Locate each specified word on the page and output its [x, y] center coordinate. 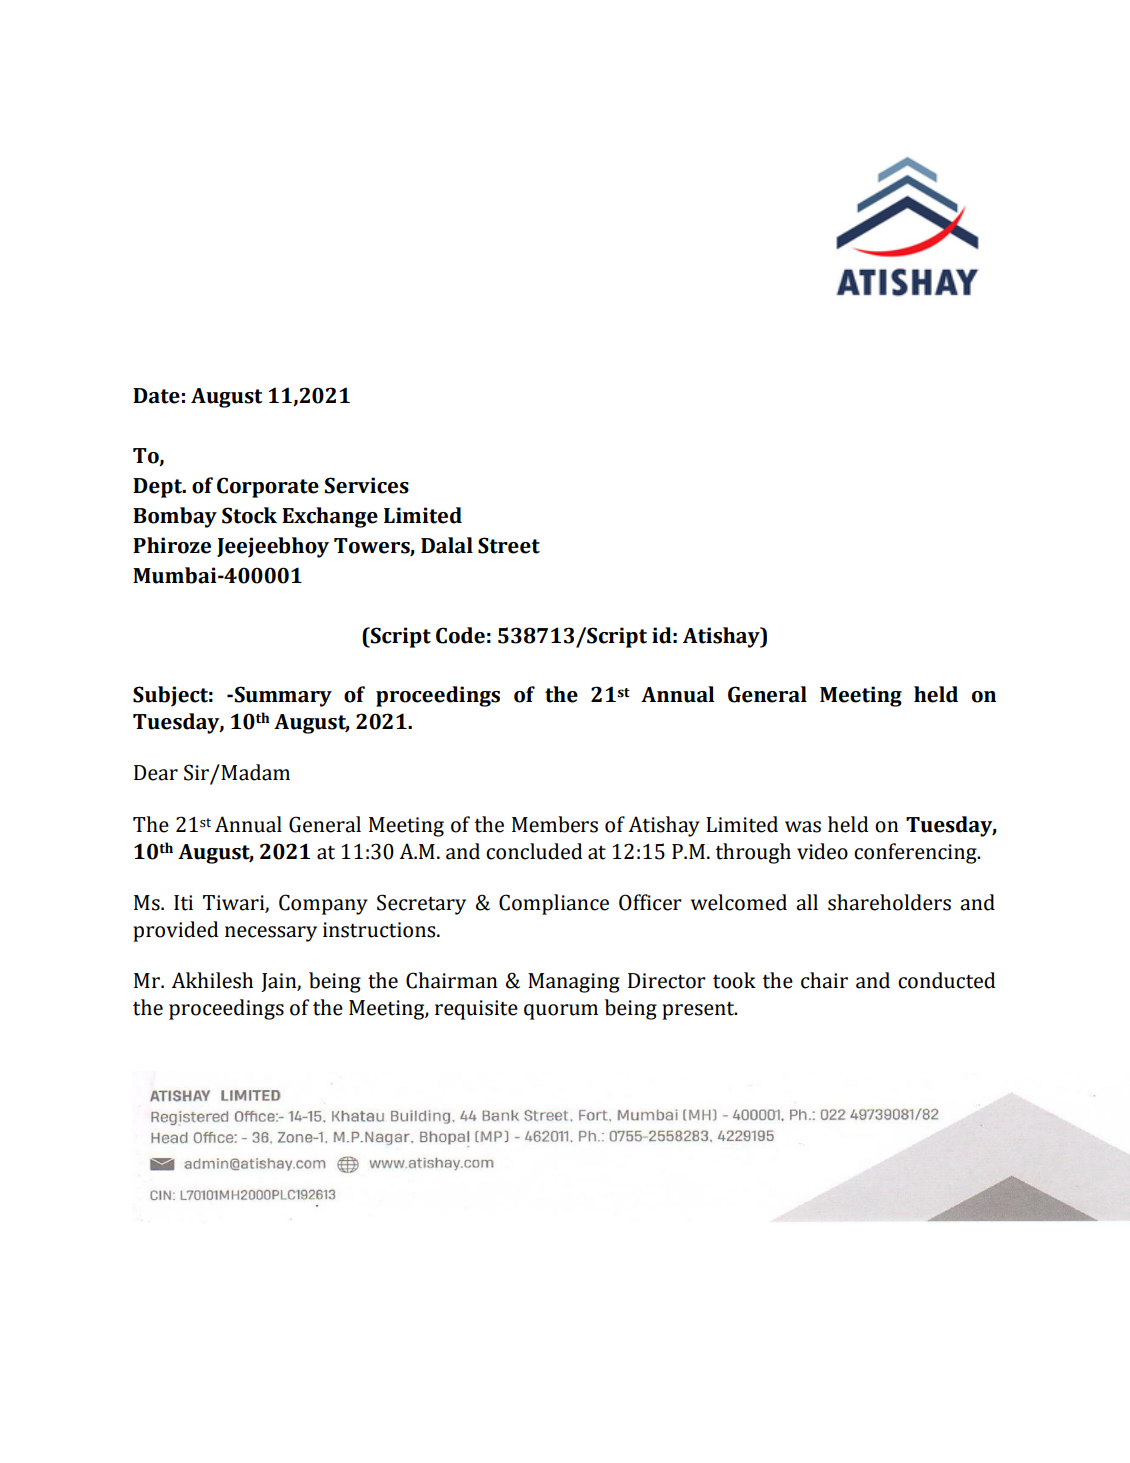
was [803, 827]
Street [509, 545]
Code [460, 635]
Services [366, 485]
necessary [271, 934]
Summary [283, 696]
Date [156, 396]
